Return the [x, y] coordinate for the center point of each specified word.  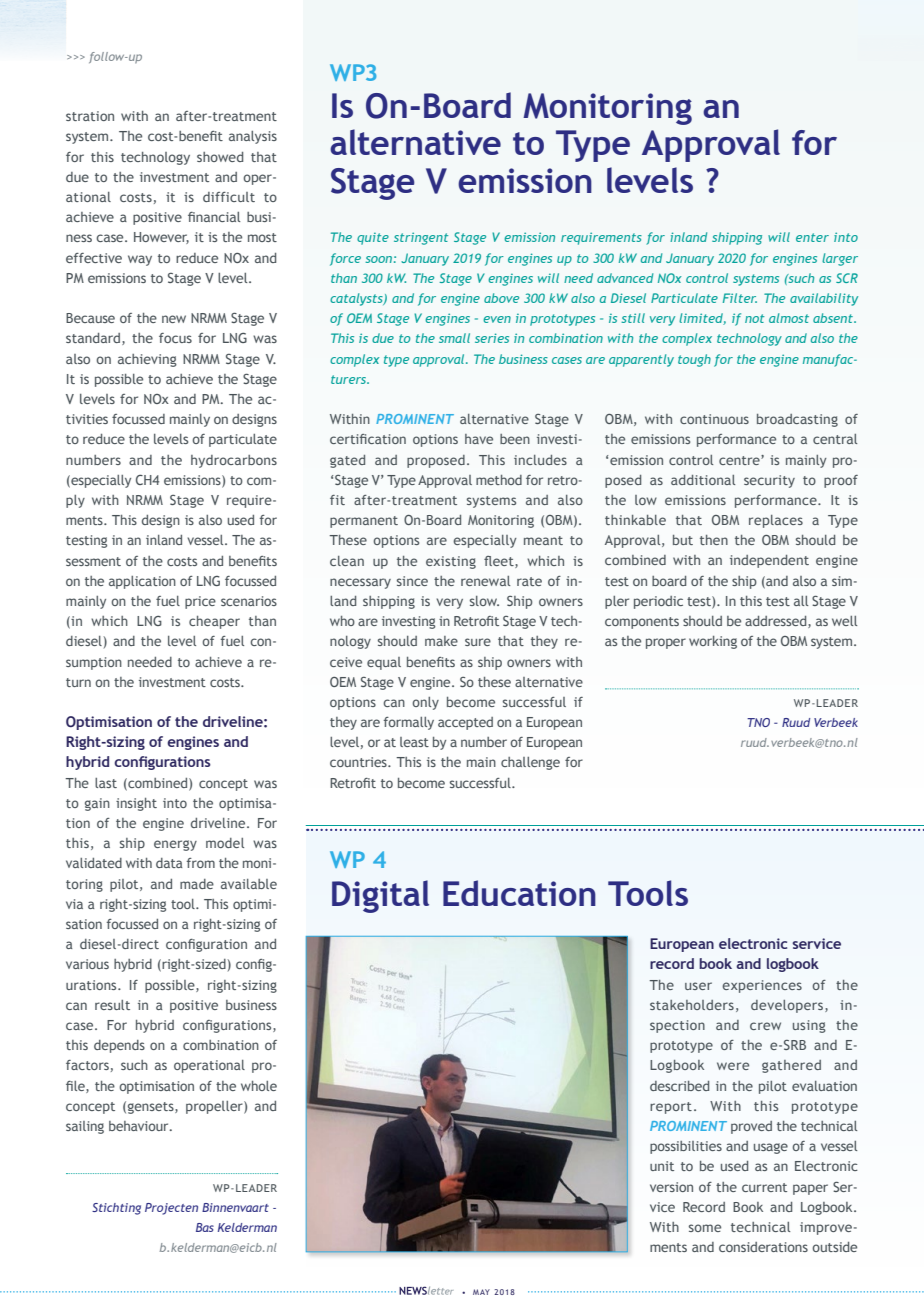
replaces [776, 521]
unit [662, 1166]
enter [812, 237]
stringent [421, 238]
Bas [205, 1227]
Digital [380, 896]
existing [451, 562]
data [169, 863]
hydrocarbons [234, 461]
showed [220, 157]
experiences [762, 986]
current [764, 1187]
